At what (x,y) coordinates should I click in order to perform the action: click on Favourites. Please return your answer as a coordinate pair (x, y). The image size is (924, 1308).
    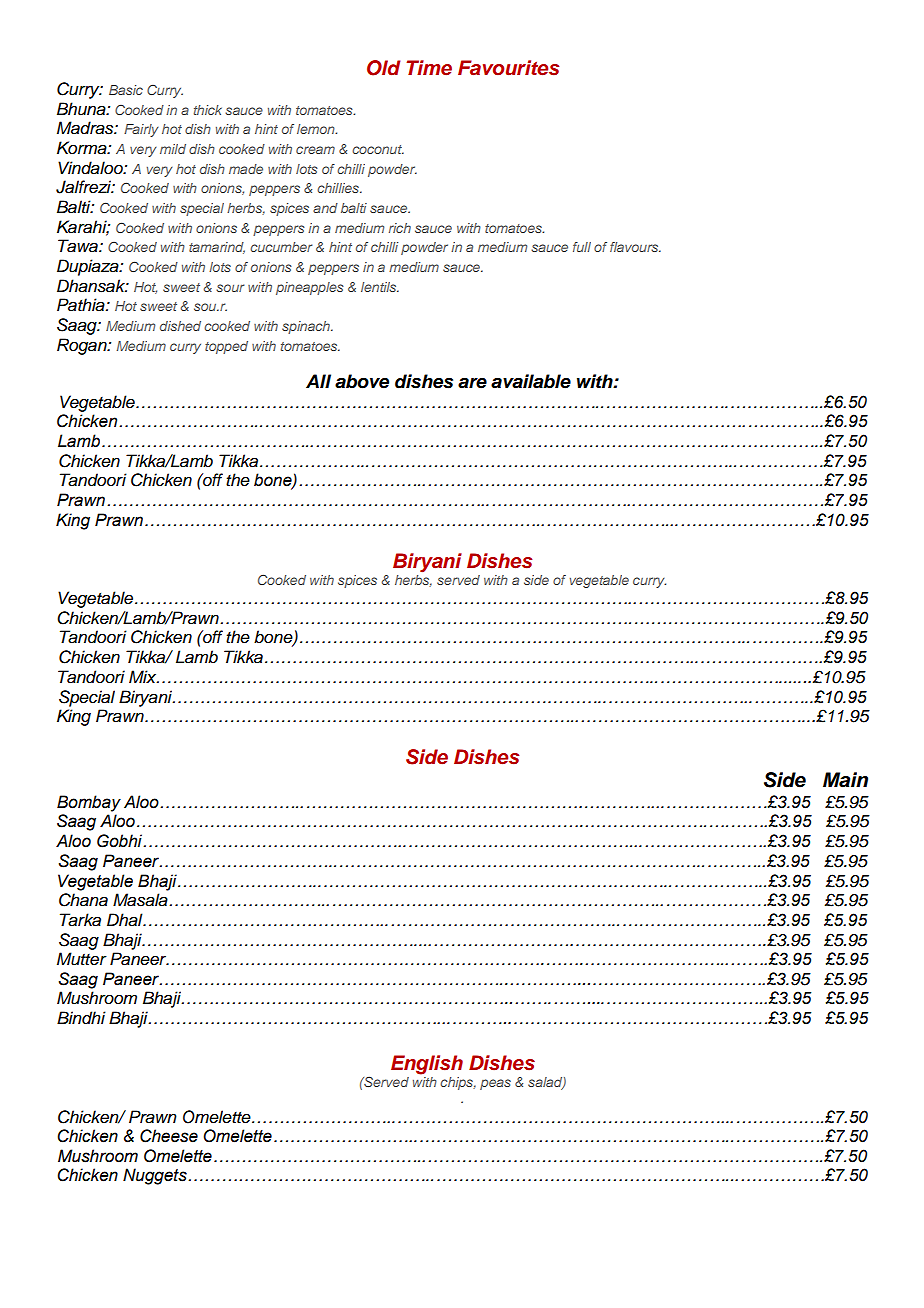
    Looking at the image, I should click on (508, 68).
